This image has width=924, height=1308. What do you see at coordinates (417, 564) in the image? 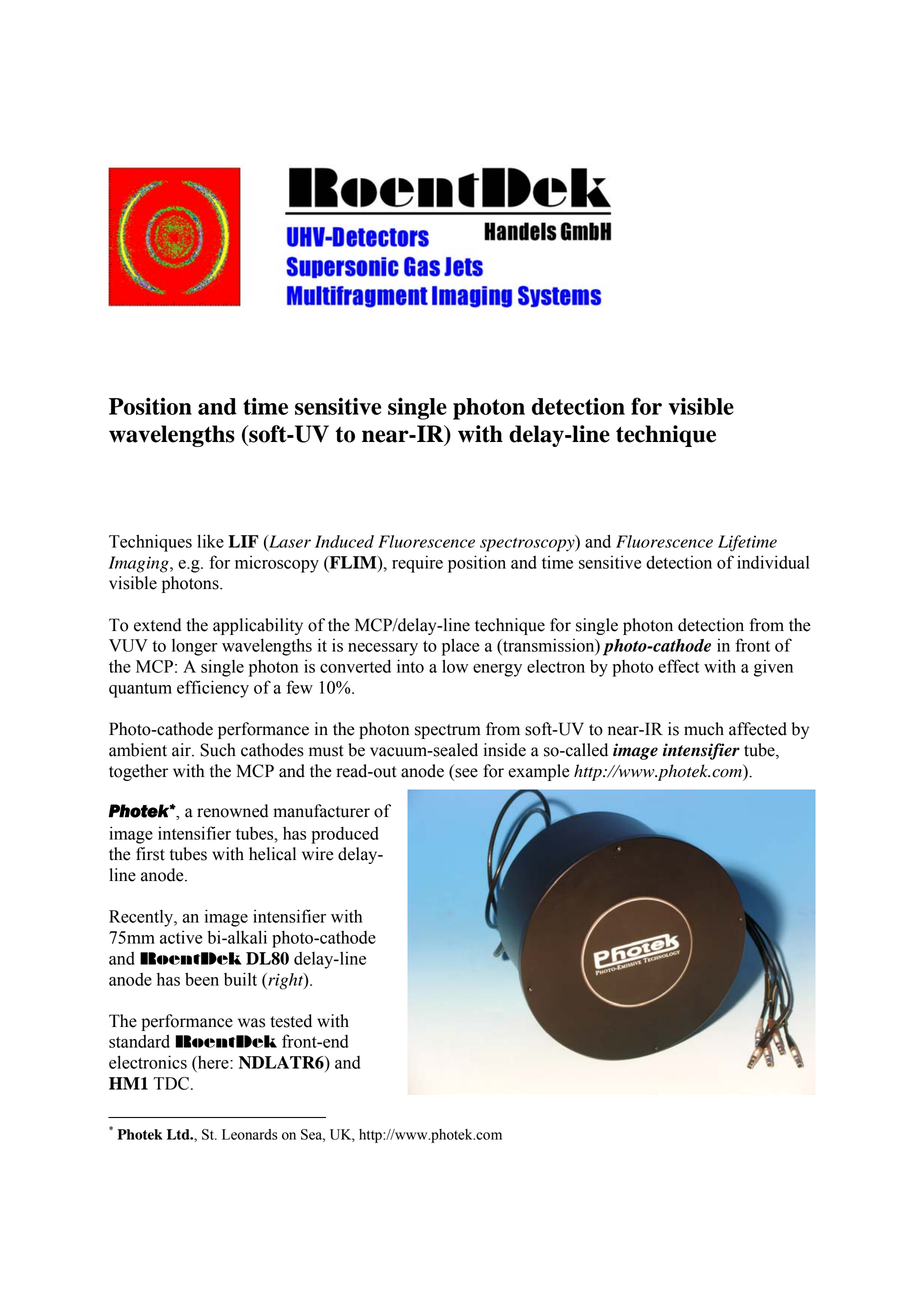
I see `require` at bounding box center [417, 564].
